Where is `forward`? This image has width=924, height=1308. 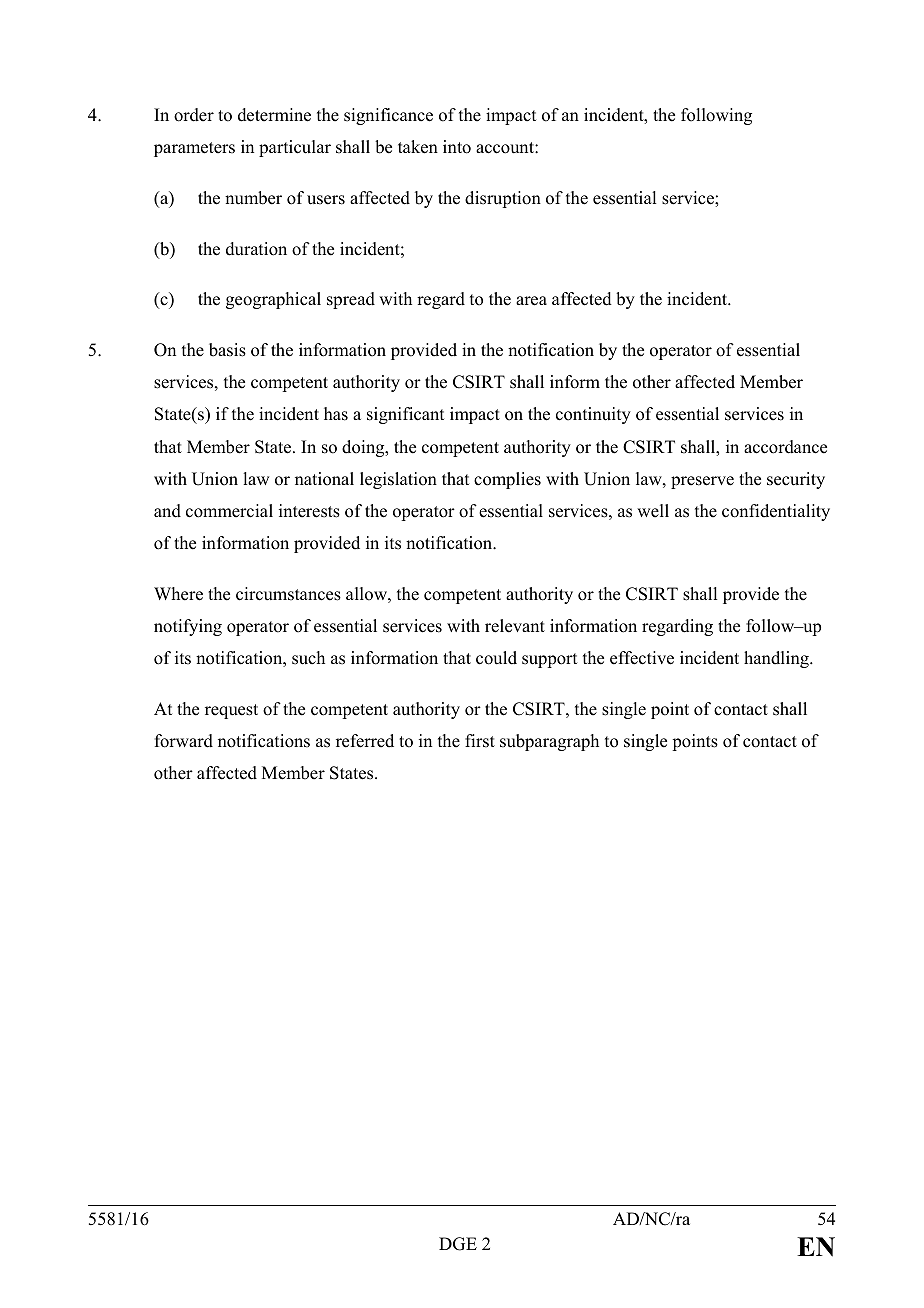
forward is located at coordinates (184, 741).
